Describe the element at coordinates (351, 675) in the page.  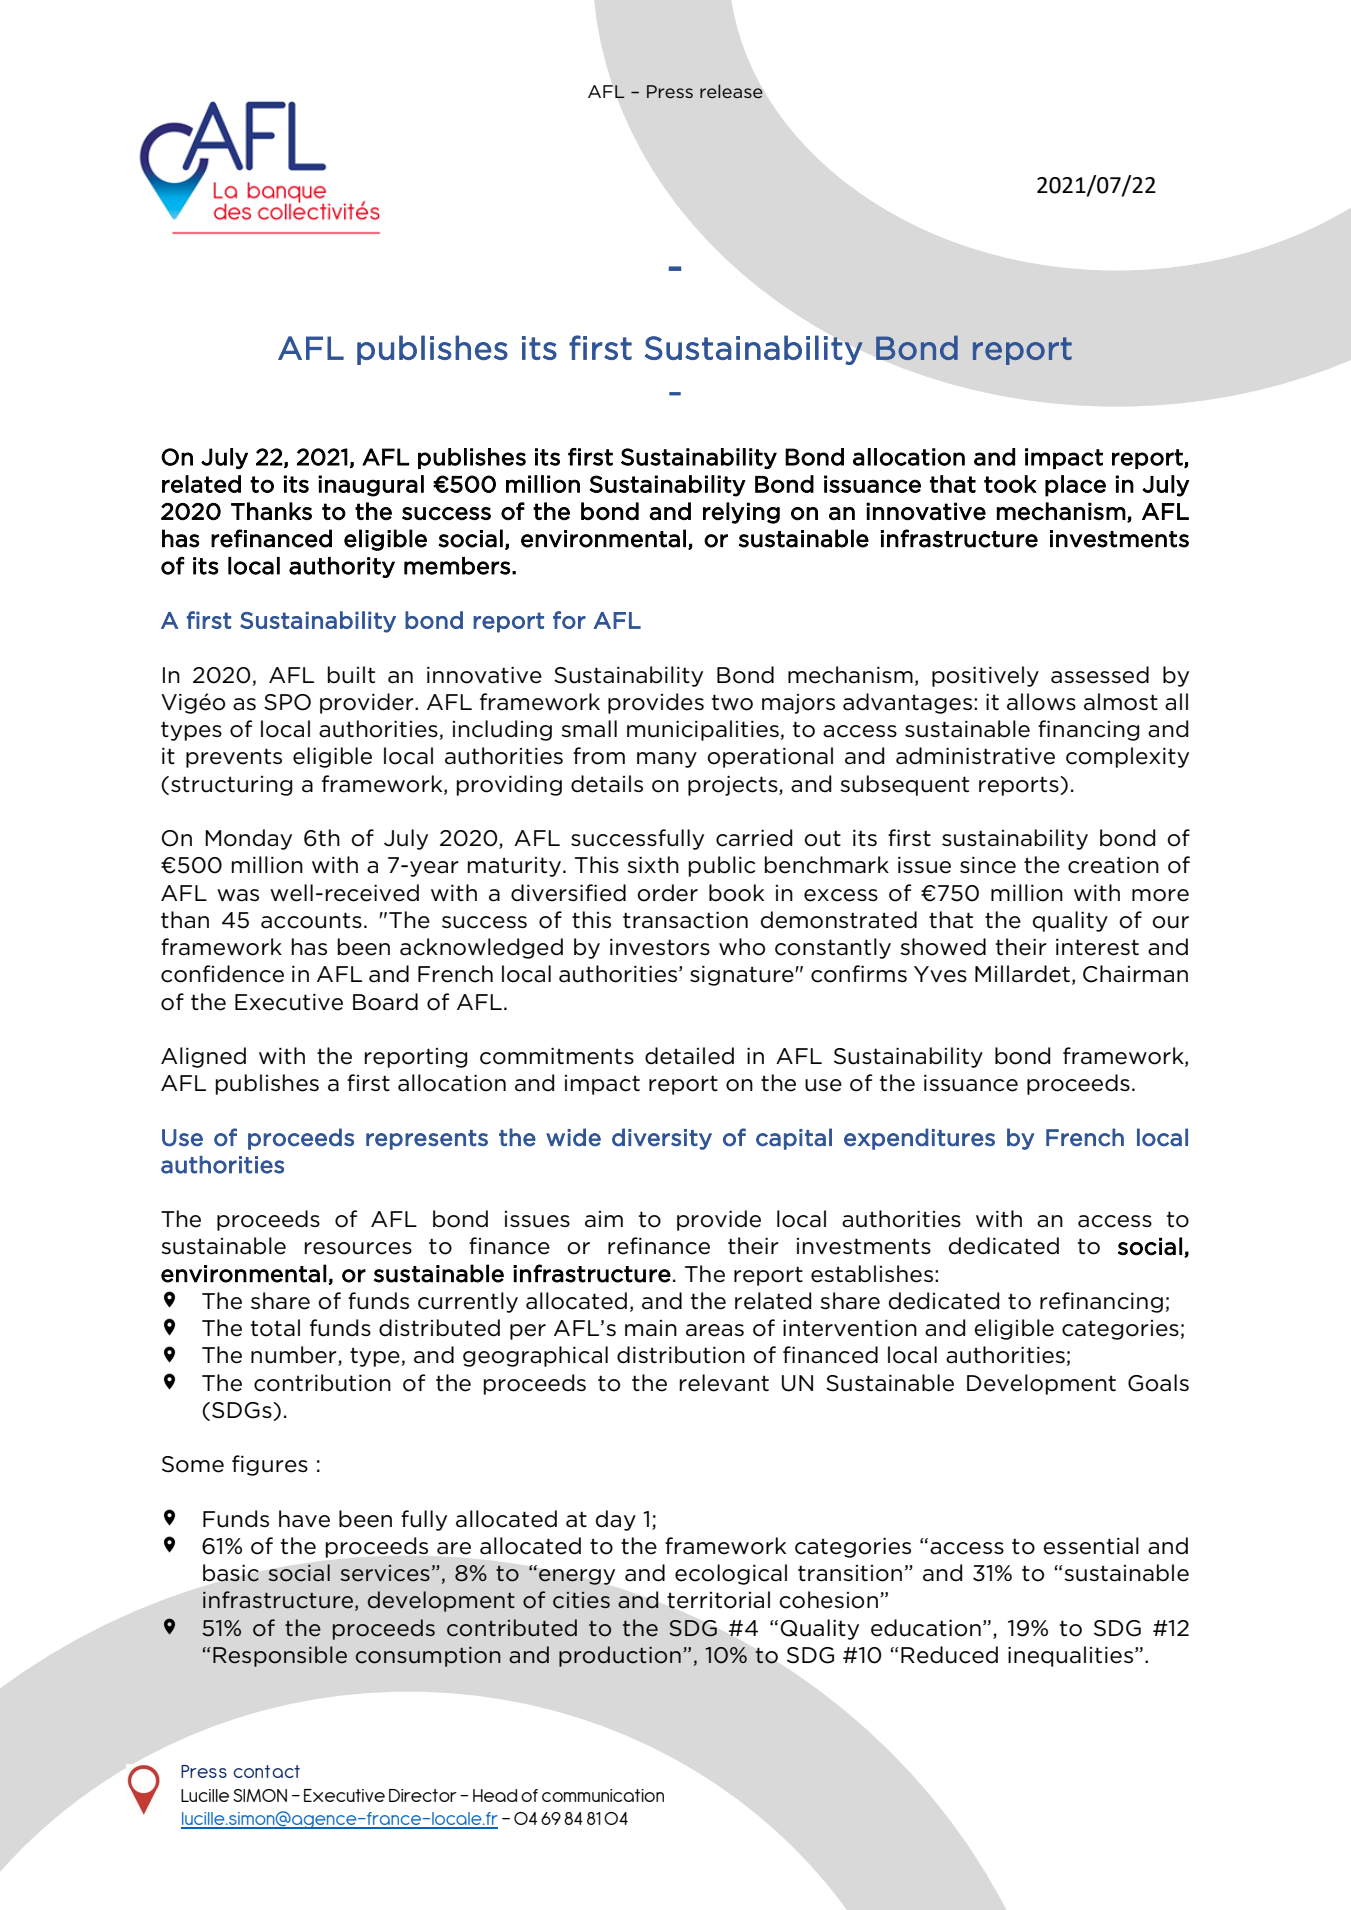
I see `built` at that location.
